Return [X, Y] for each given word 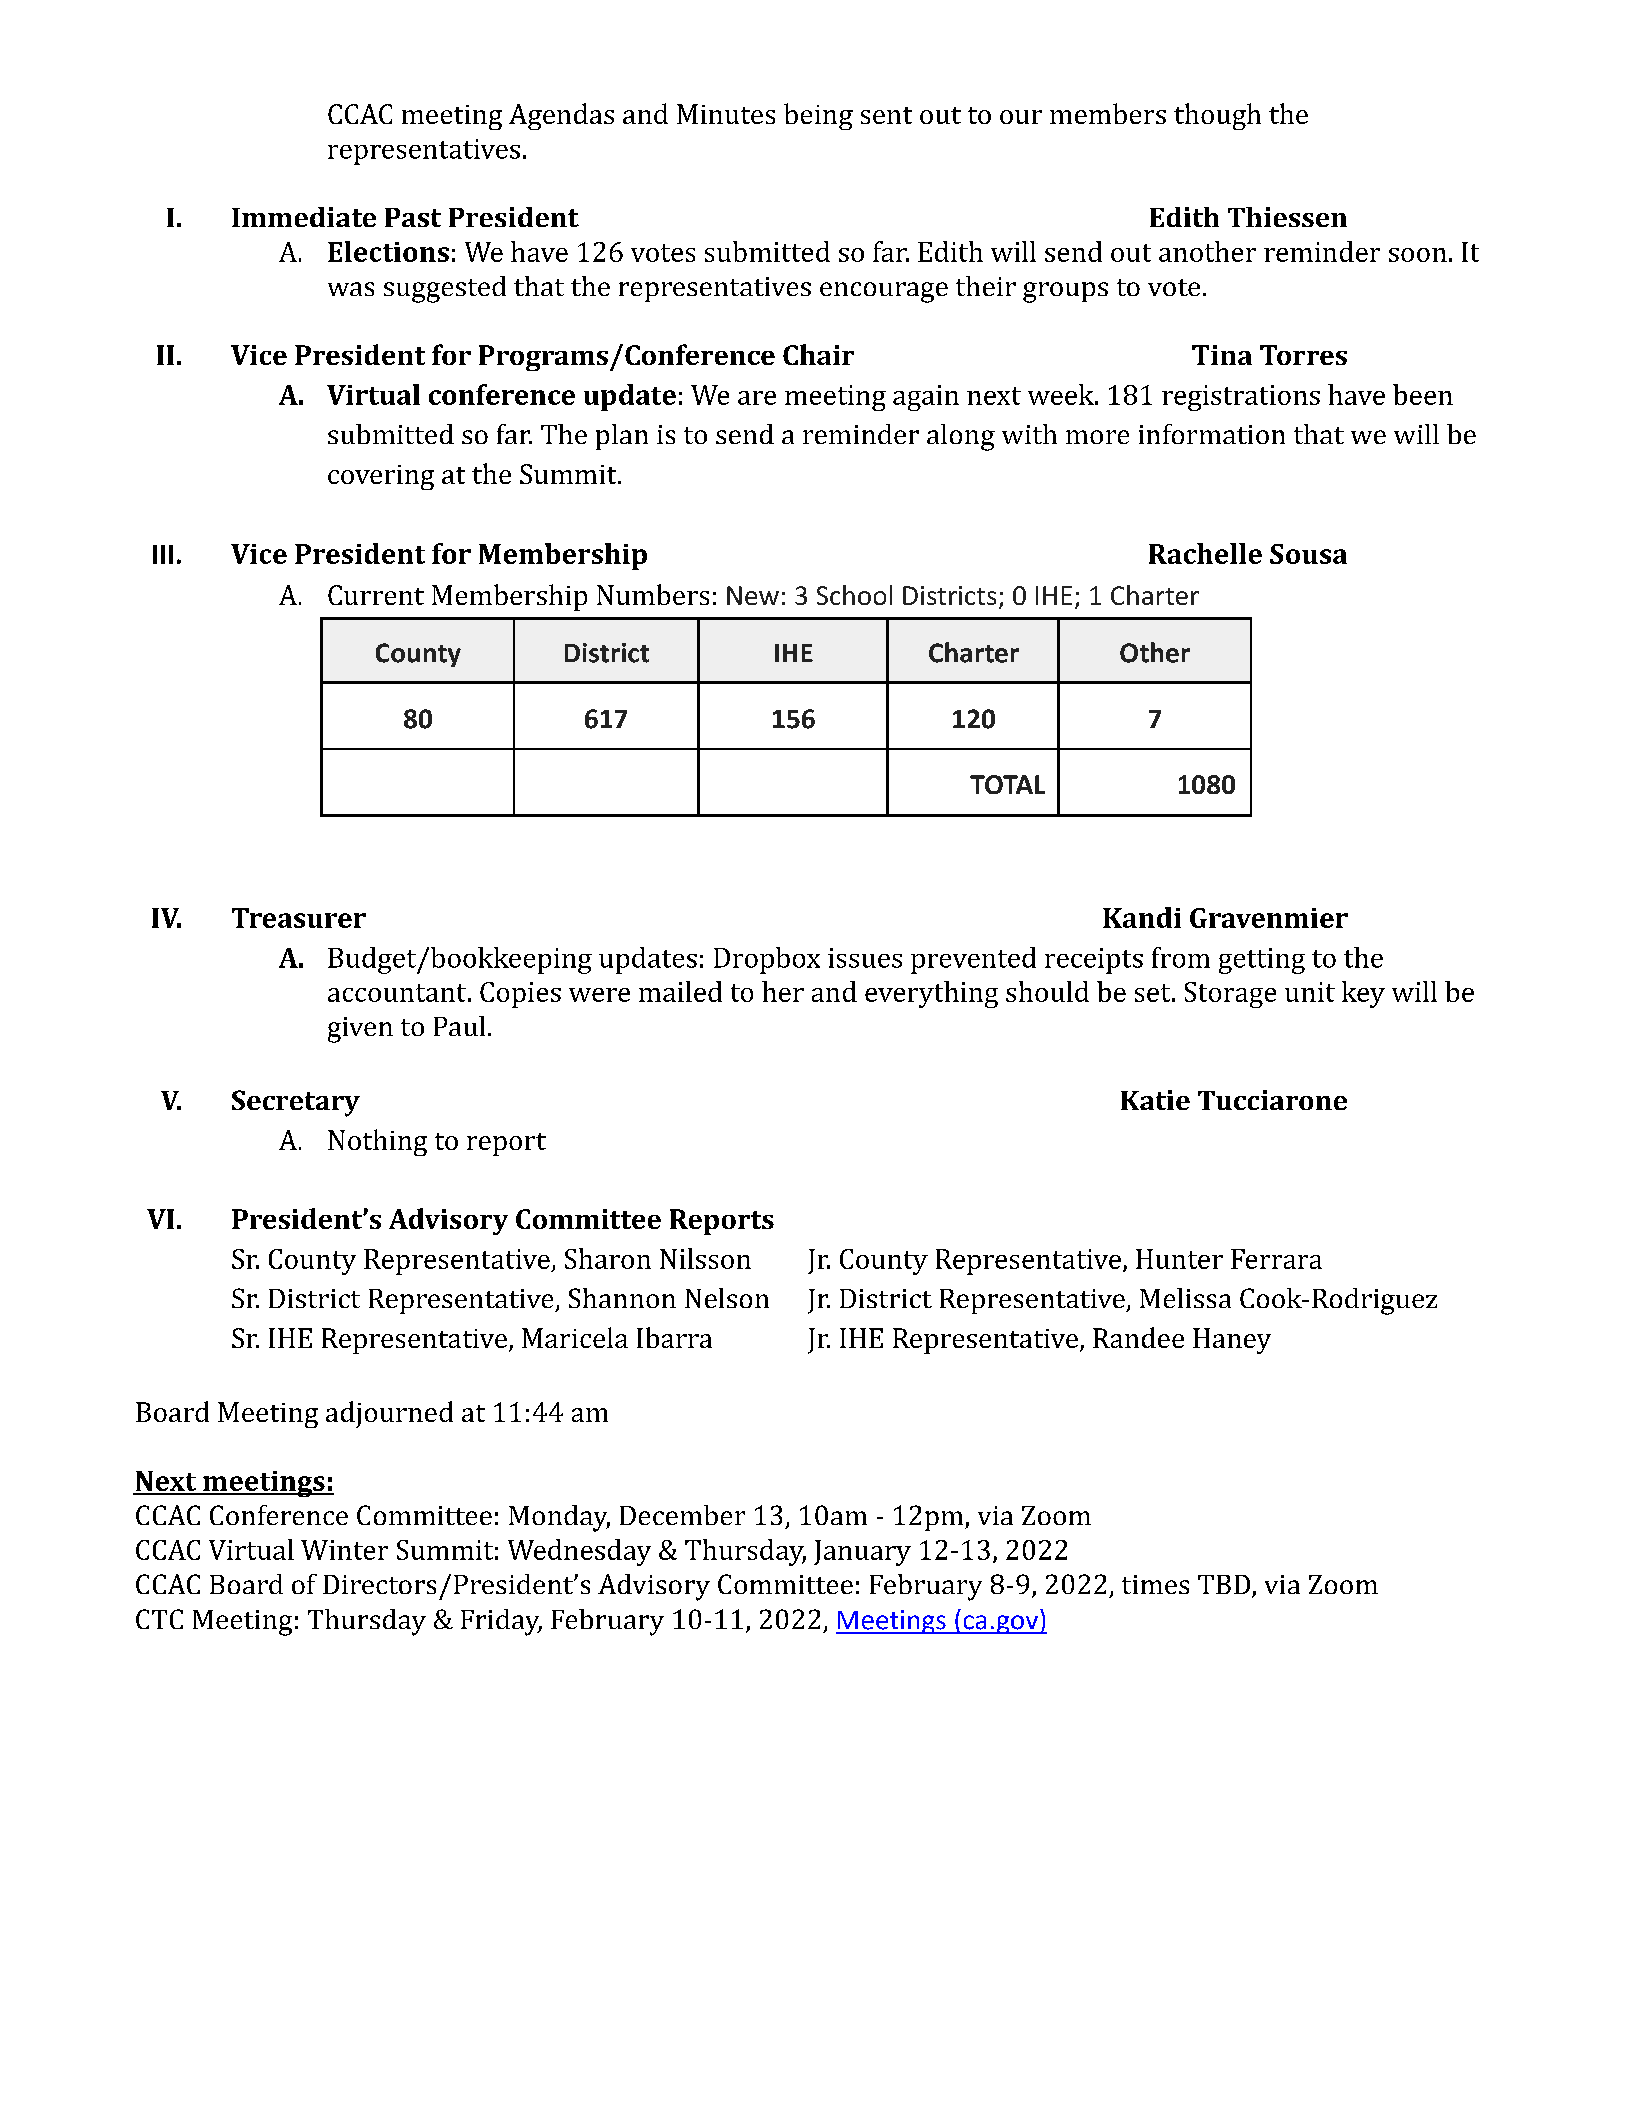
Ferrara [1276, 1259]
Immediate [304, 217]
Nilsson [705, 1258]
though [1217, 116]
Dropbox [767, 960]
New [753, 595]
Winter [344, 1550]
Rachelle [1205, 553]
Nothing [377, 1142]
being [818, 116]
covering [381, 477]
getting [1262, 961]
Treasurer [299, 918]
